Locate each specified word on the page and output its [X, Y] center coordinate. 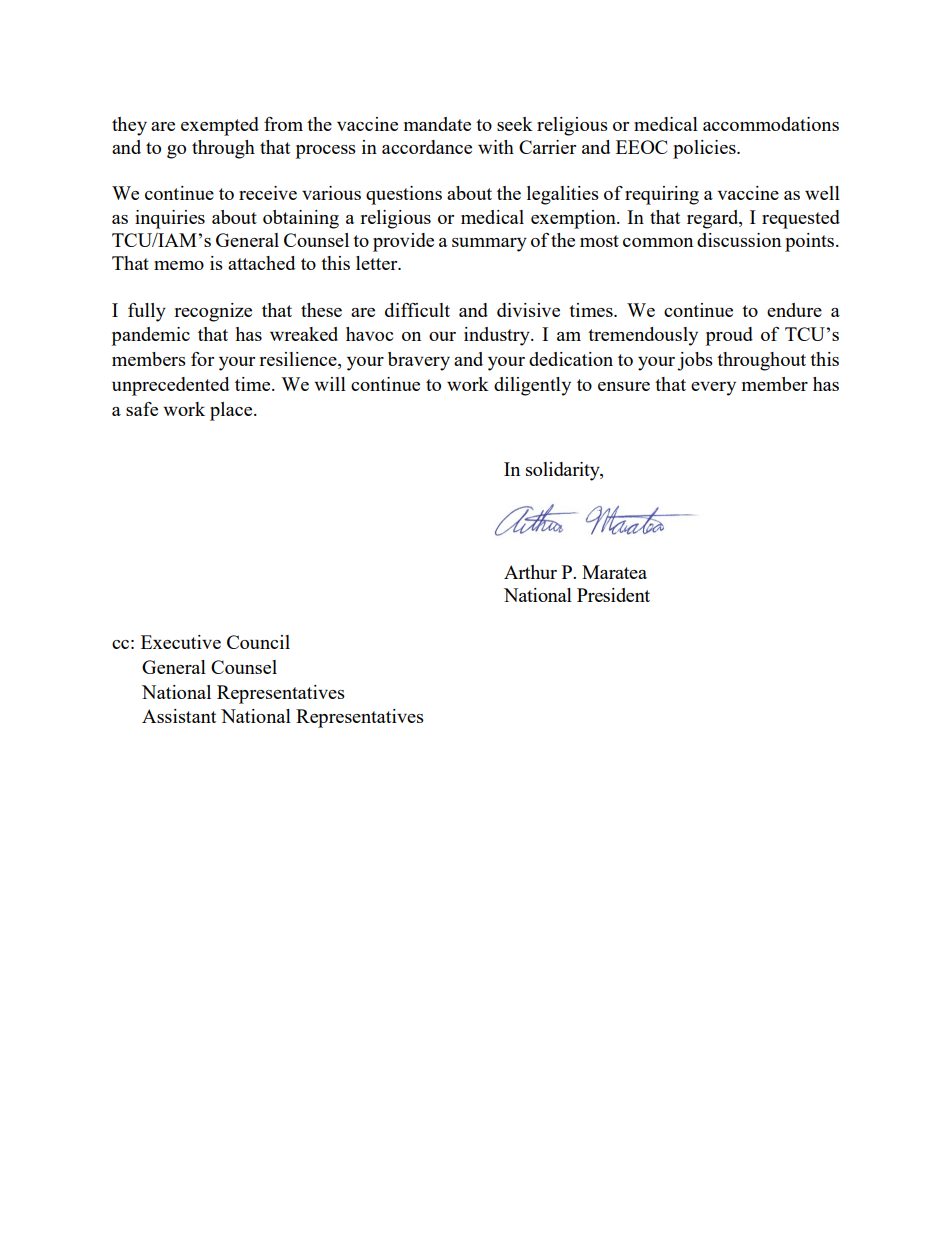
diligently [532, 386]
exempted [220, 126]
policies [705, 149]
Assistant [179, 716]
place [232, 411]
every [713, 389]
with [496, 147]
